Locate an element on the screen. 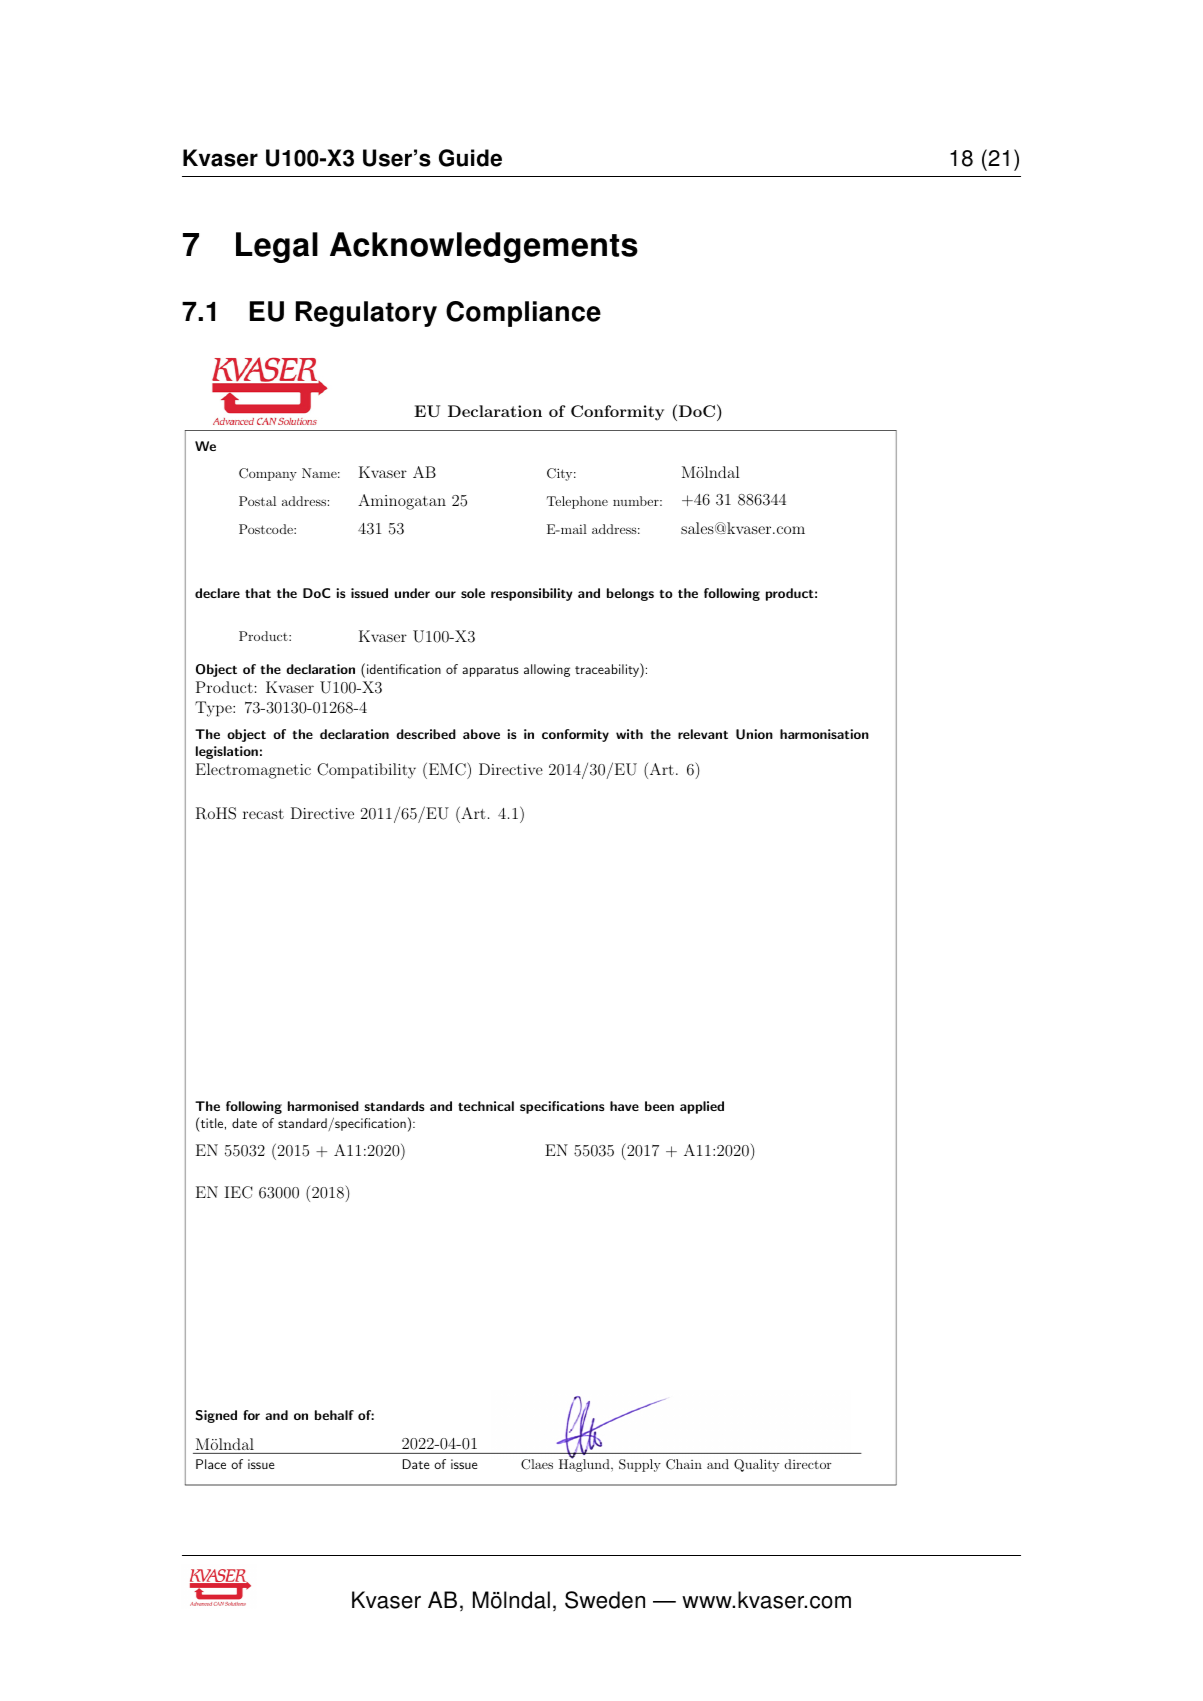 This screenshot has height=1701, width=1203. harmonised is located at coordinates (323, 1106).
